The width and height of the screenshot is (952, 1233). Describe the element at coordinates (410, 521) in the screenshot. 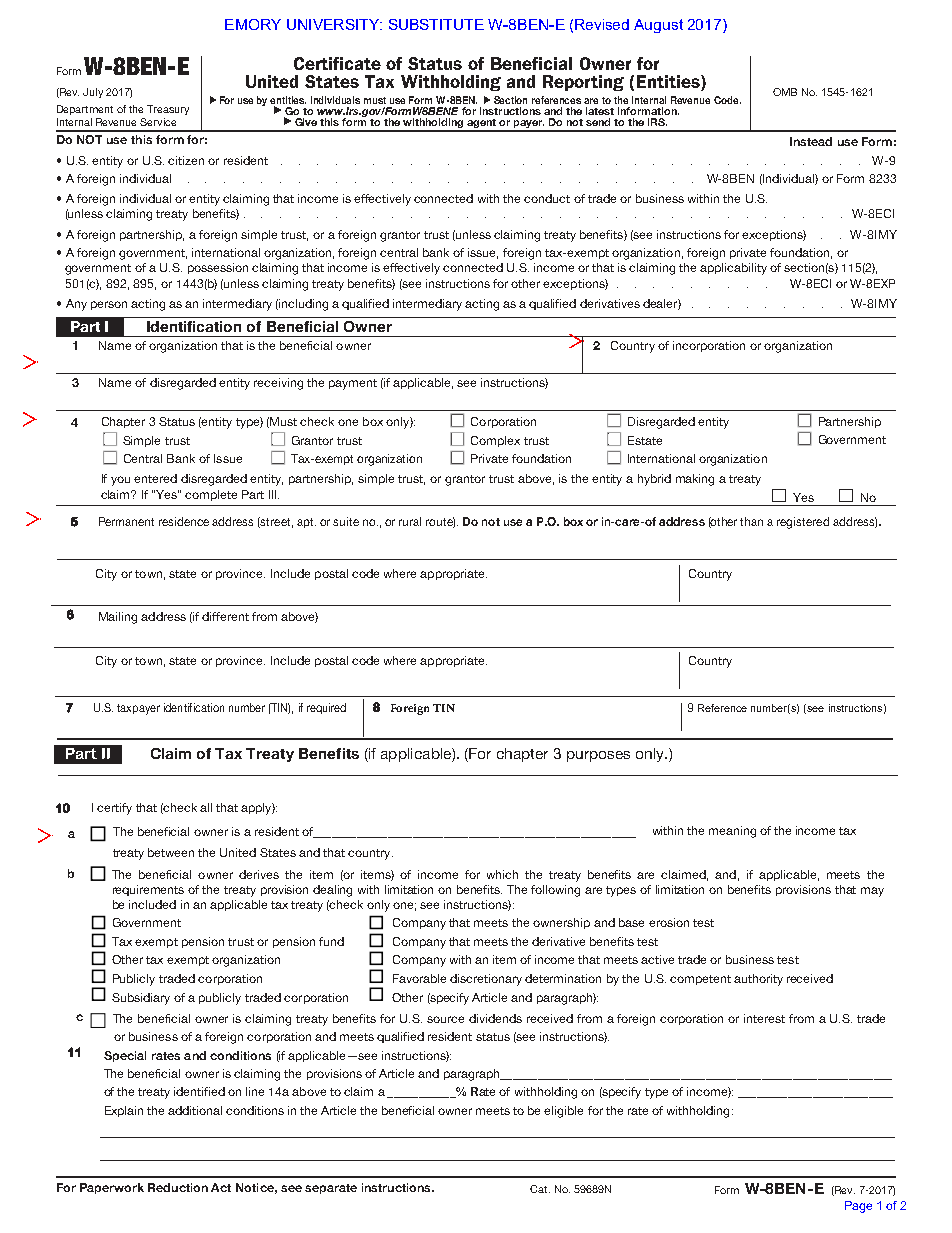

I see `rural` at that location.
